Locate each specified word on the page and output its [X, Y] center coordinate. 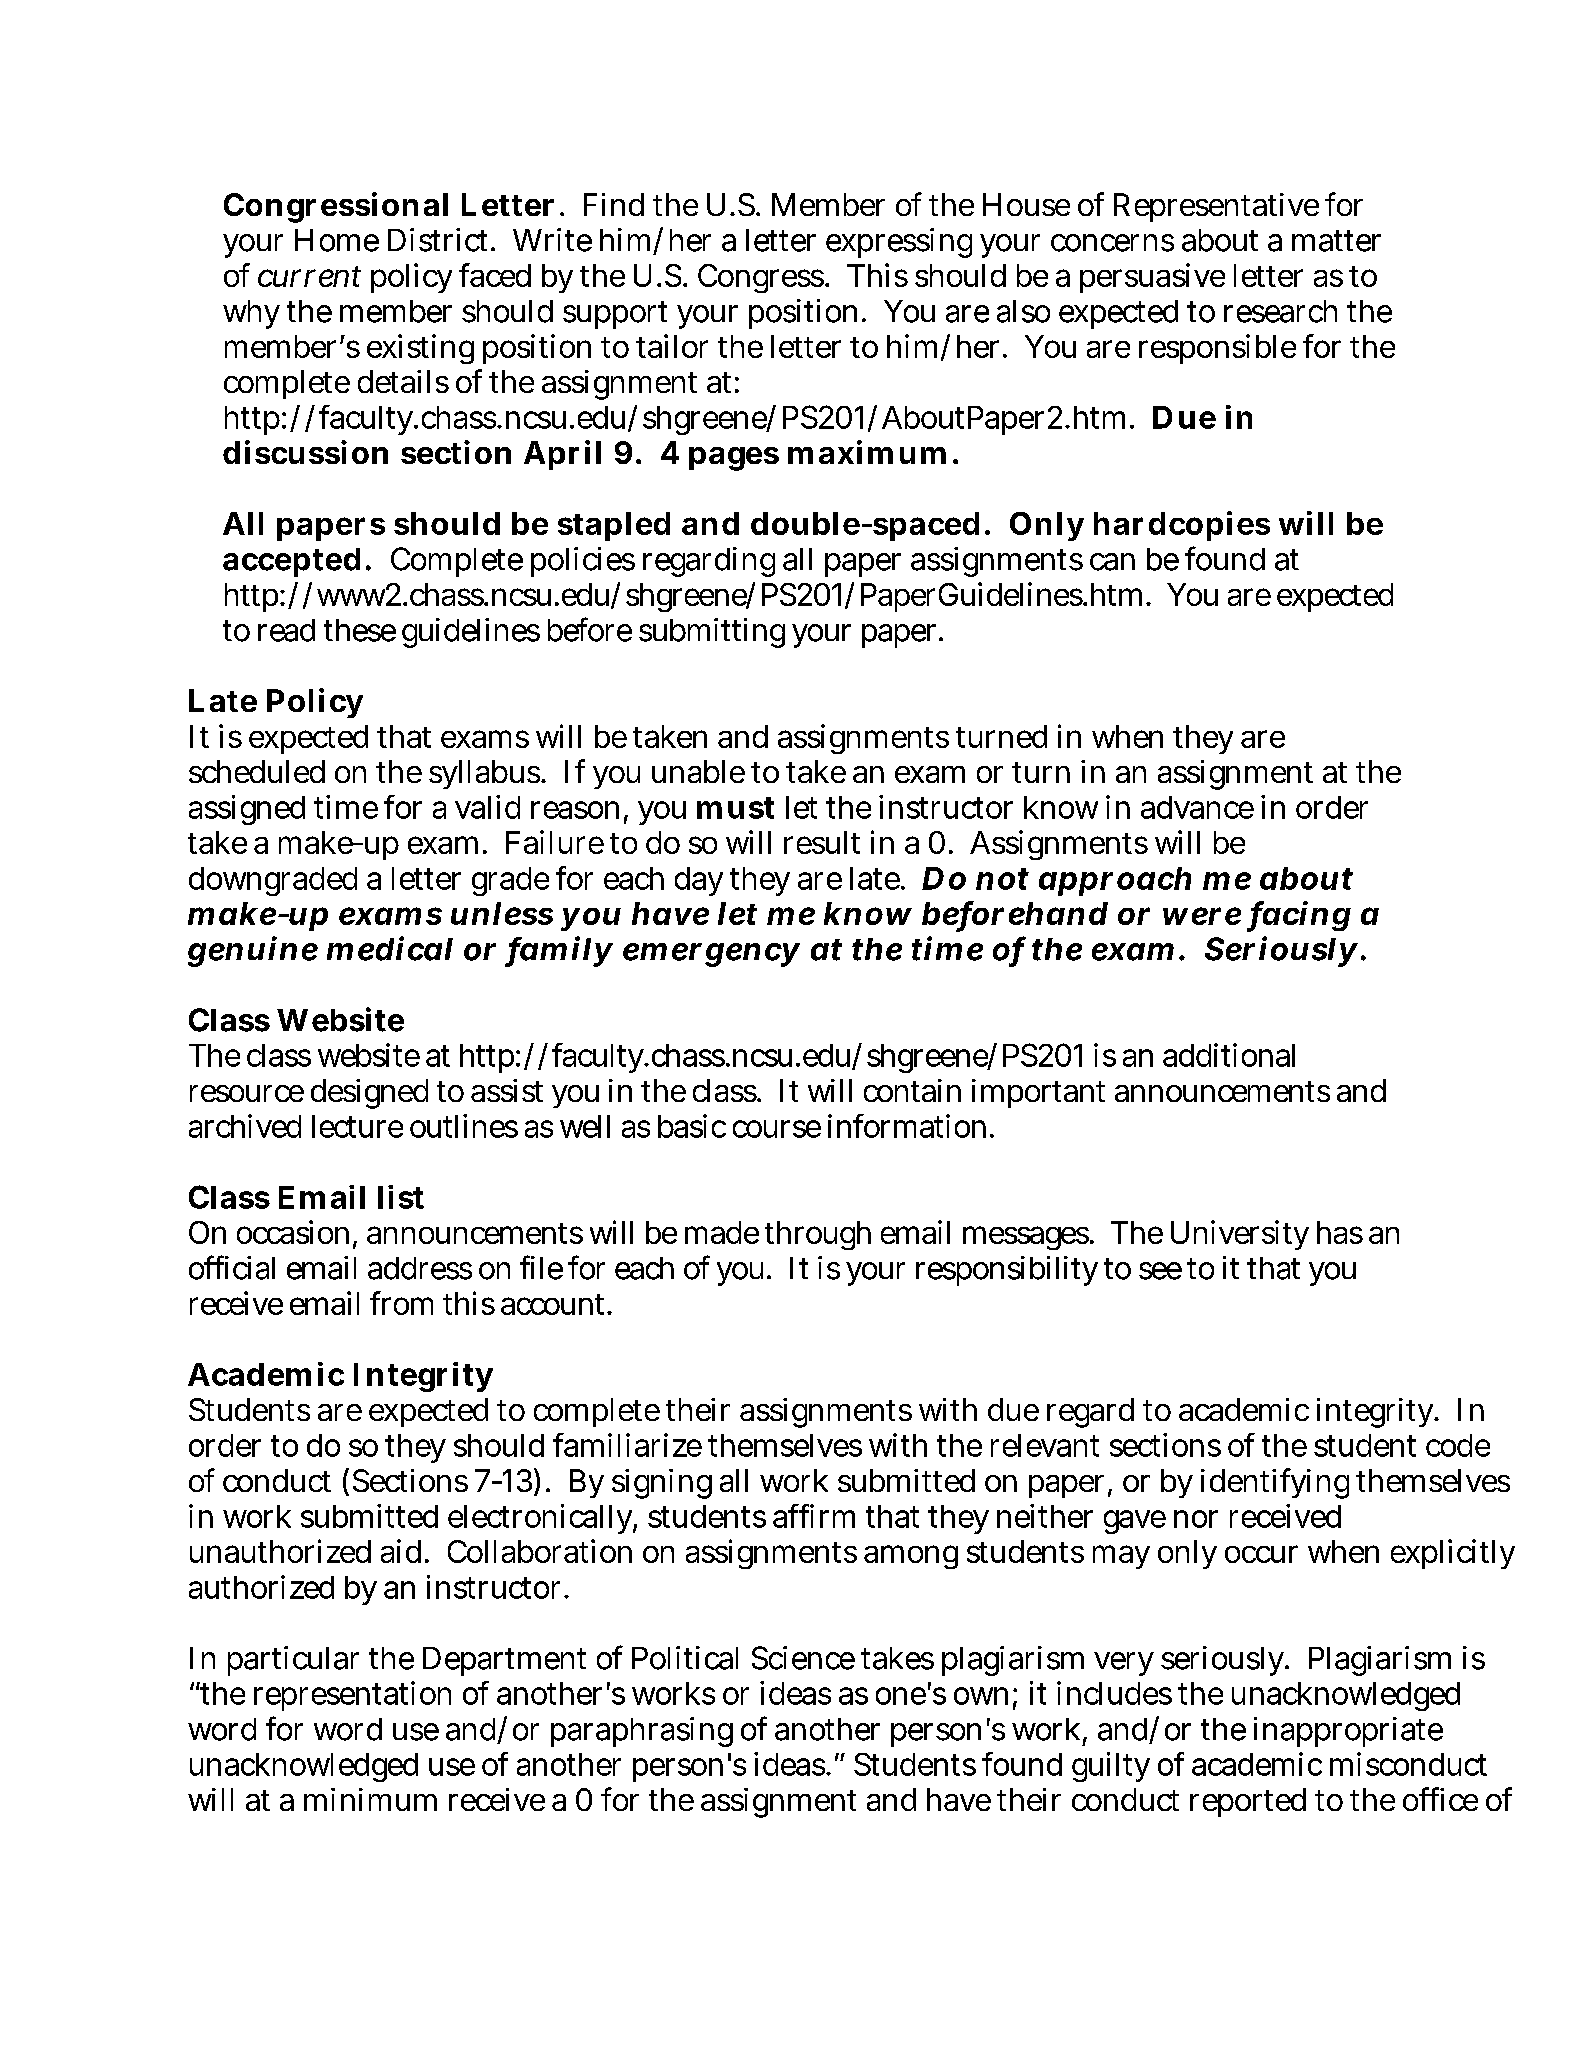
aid [401, 1551]
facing [1299, 916]
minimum [370, 1799]
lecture [357, 1126]
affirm [814, 1516]
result [822, 842]
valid [487, 807]
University [1240, 1235]
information [907, 1126]
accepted [291, 562]
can [1112, 562]
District [437, 240]
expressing [899, 243]
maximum [867, 452]
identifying [1275, 1483]
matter [1336, 241]
